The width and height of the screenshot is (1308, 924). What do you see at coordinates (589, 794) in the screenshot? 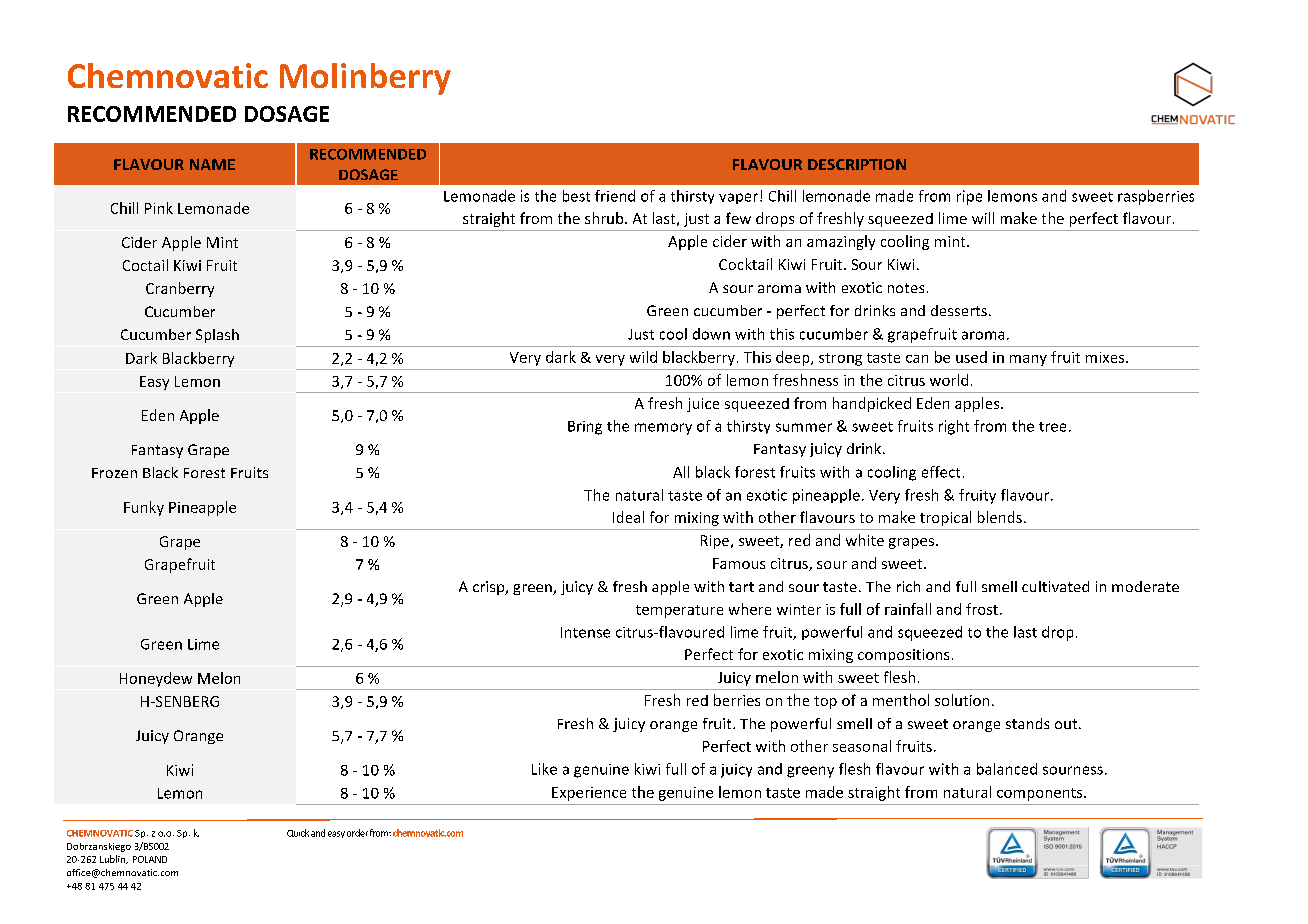
I see `Experience` at bounding box center [589, 794].
